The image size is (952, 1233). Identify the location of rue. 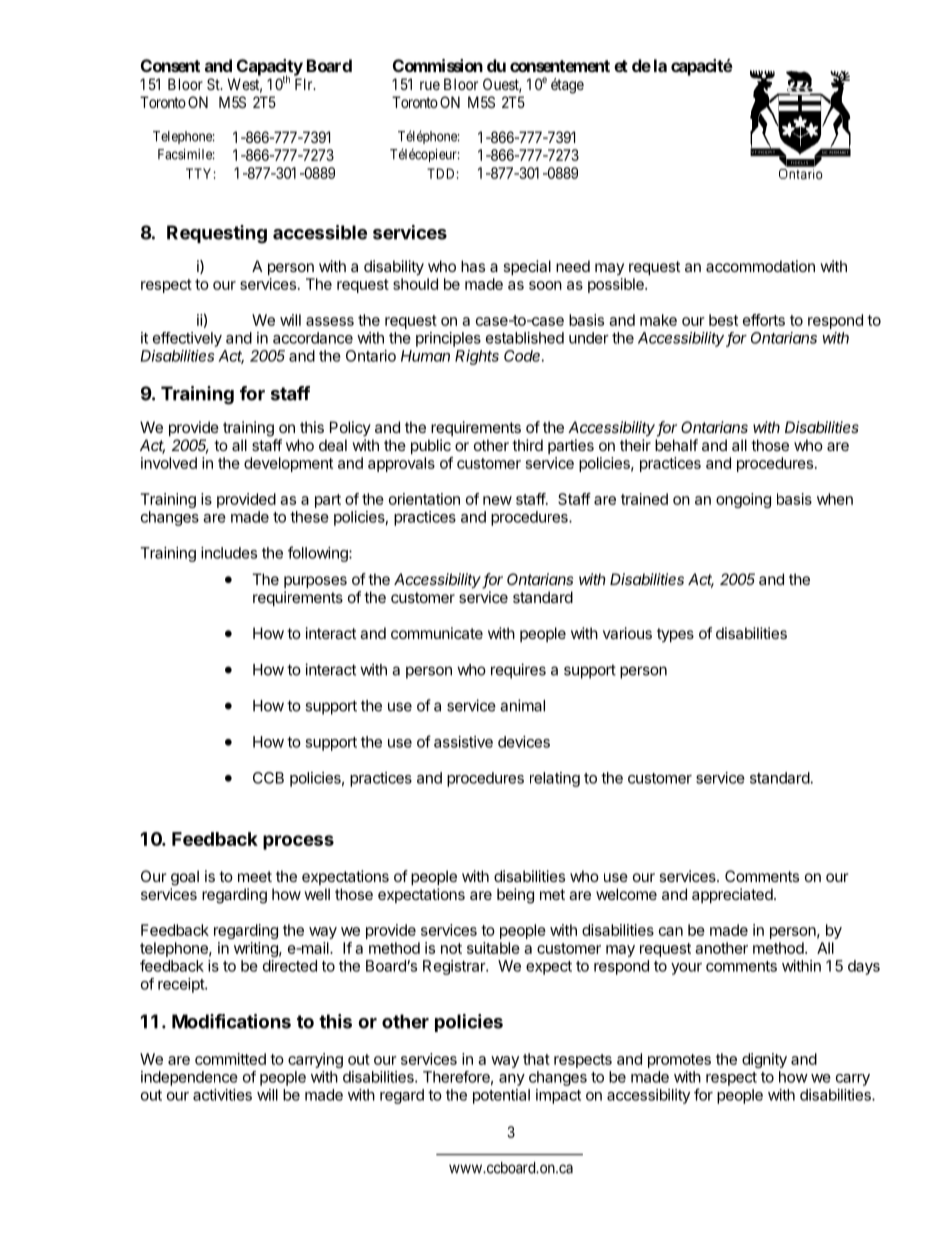
(430, 85).
